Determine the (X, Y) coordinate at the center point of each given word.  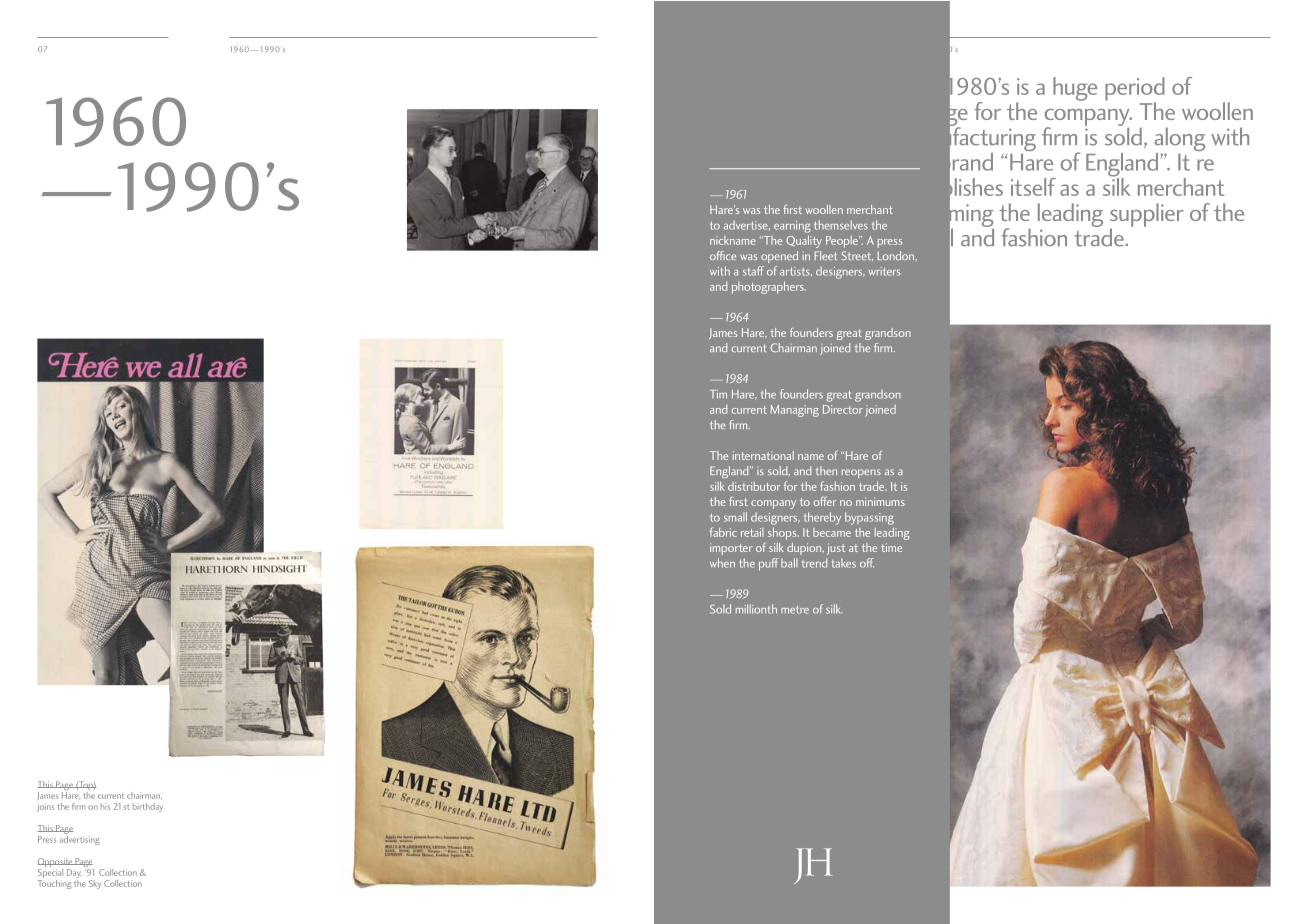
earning (792, 227)
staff (753, 271)
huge (1075, 89)
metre (795, 609)
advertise (747, 225)
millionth (756, 609)
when (722, 563)
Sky (95, 884)
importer (731, 549)
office (723, 255)
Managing (794, 411)
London (897, 256)
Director (843, 409)
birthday (148, 807)
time (891, 547)
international (763, 455)
